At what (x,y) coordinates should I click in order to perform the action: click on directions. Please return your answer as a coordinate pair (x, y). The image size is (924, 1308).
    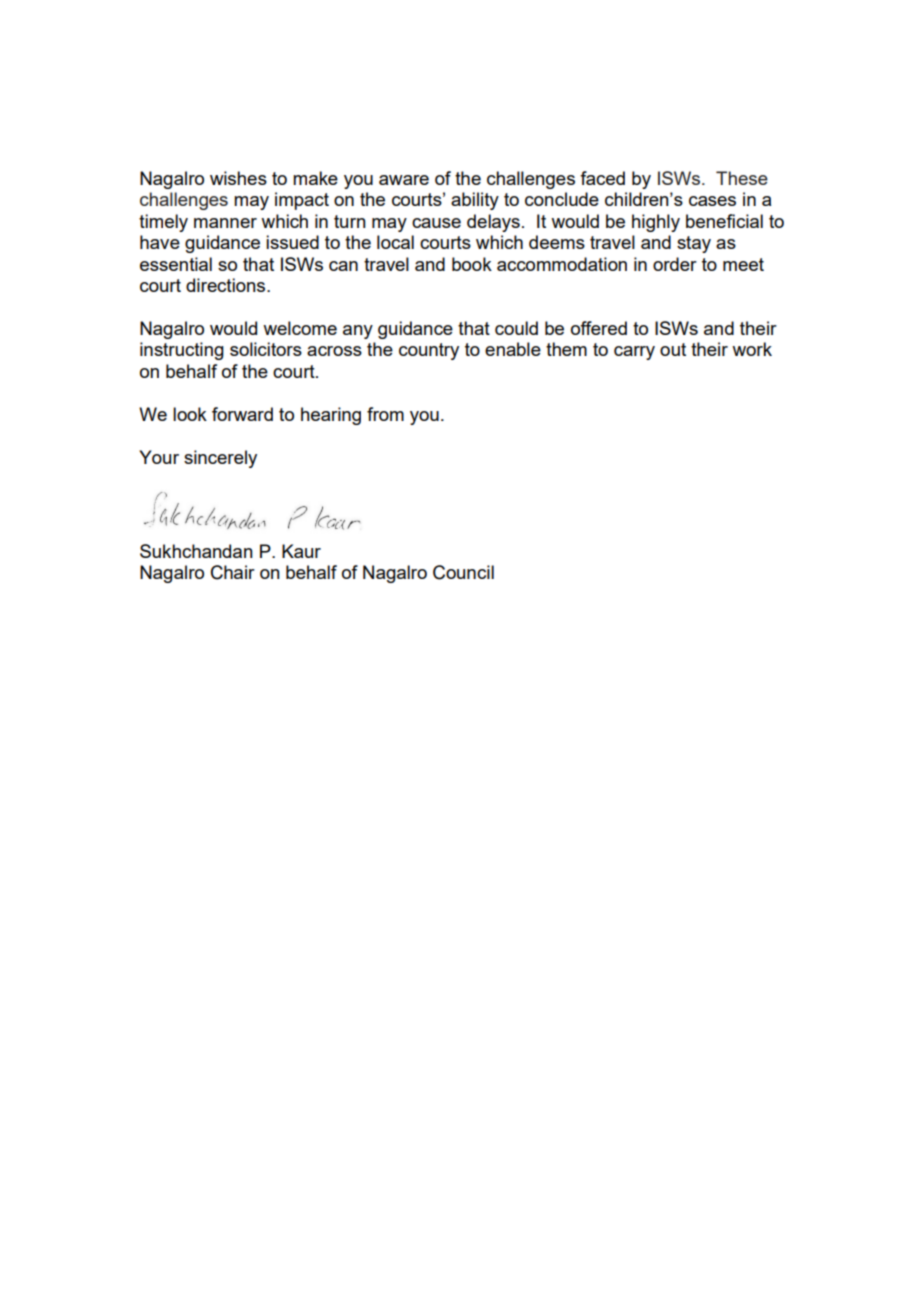
    Looking at the image, I should click on (227, 285).
